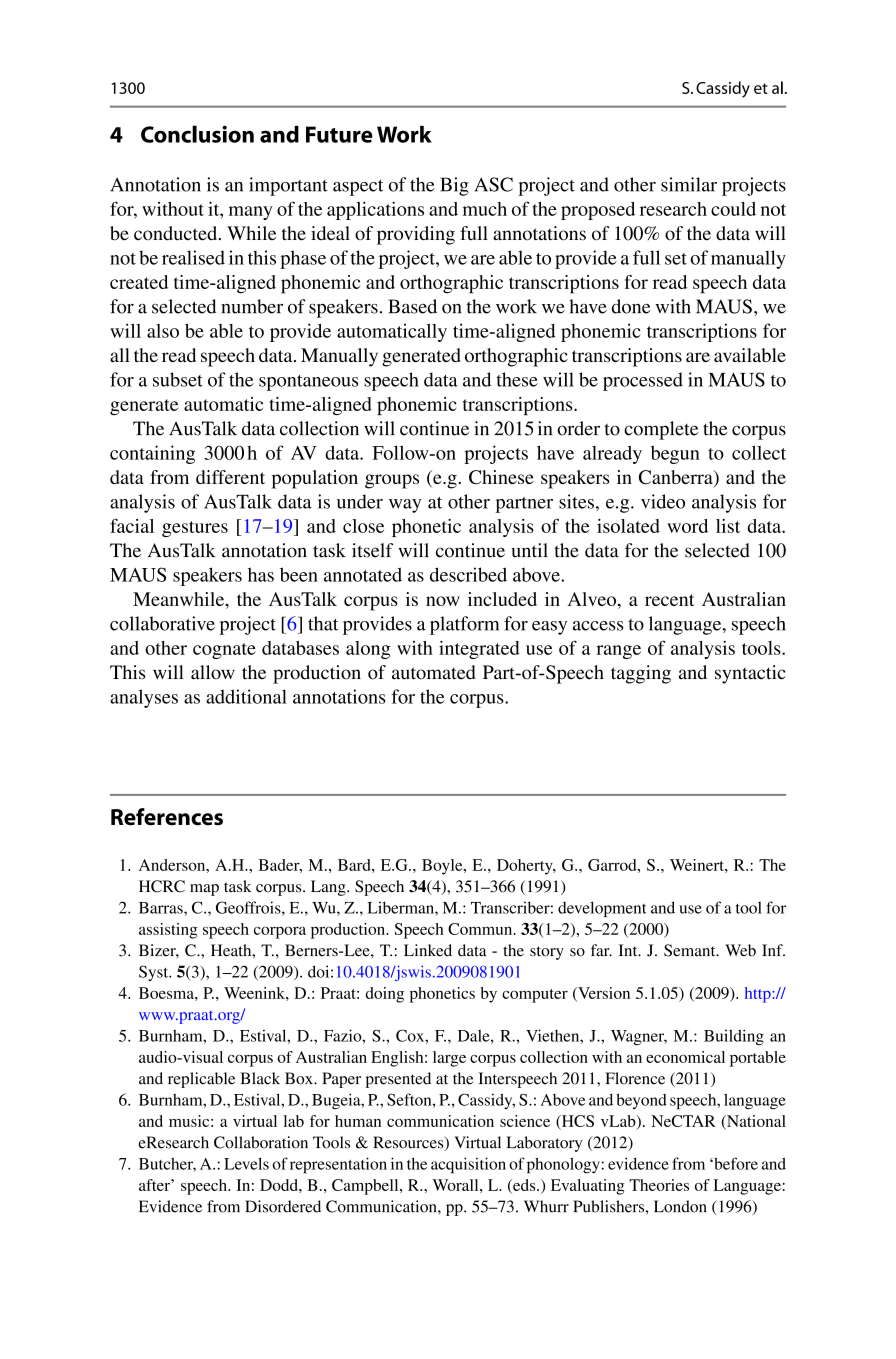  I want to click on allow, so click(213, 672).
